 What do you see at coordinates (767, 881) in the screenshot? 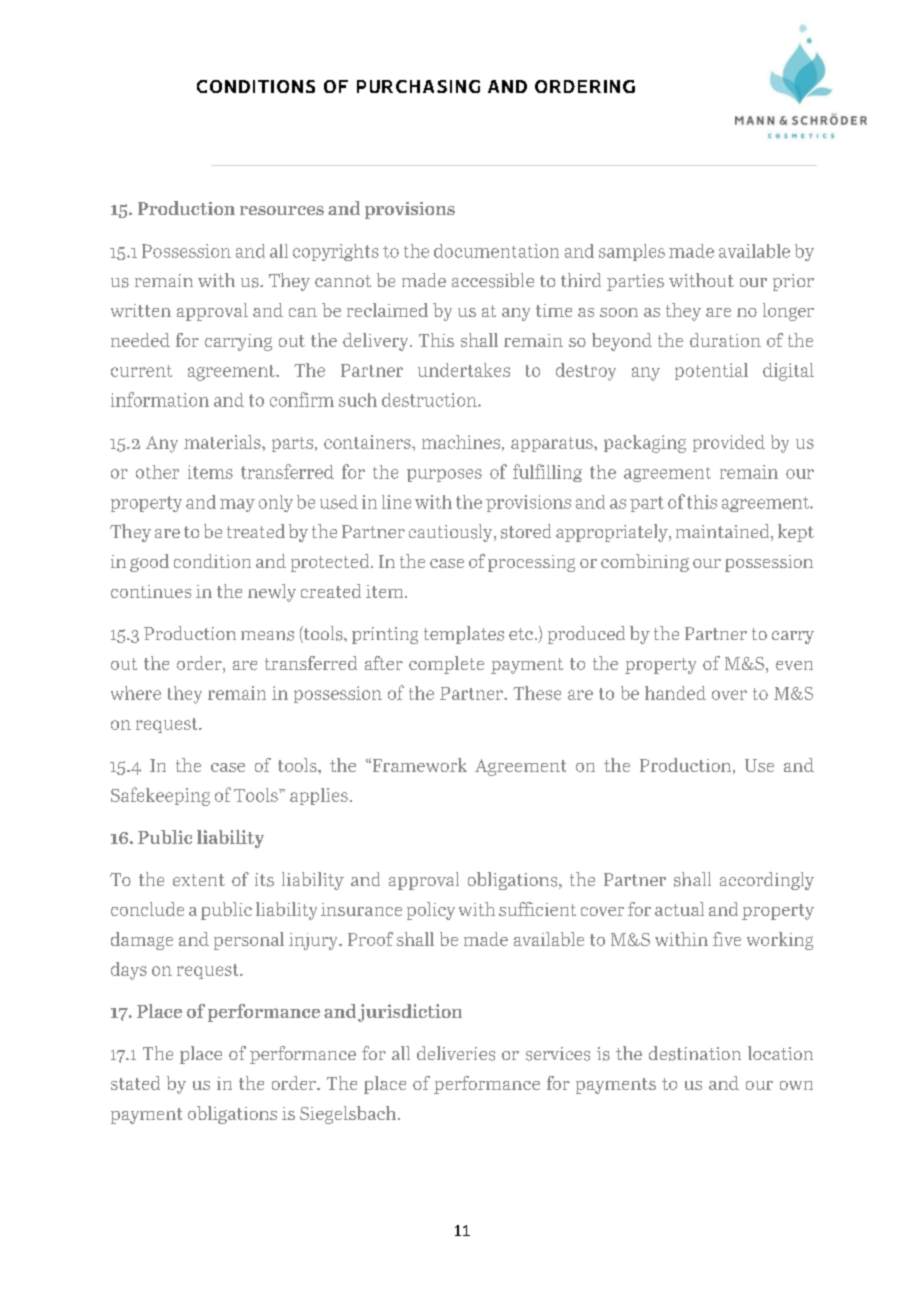
I see `accordingly` at bounding box center [767, 881].
